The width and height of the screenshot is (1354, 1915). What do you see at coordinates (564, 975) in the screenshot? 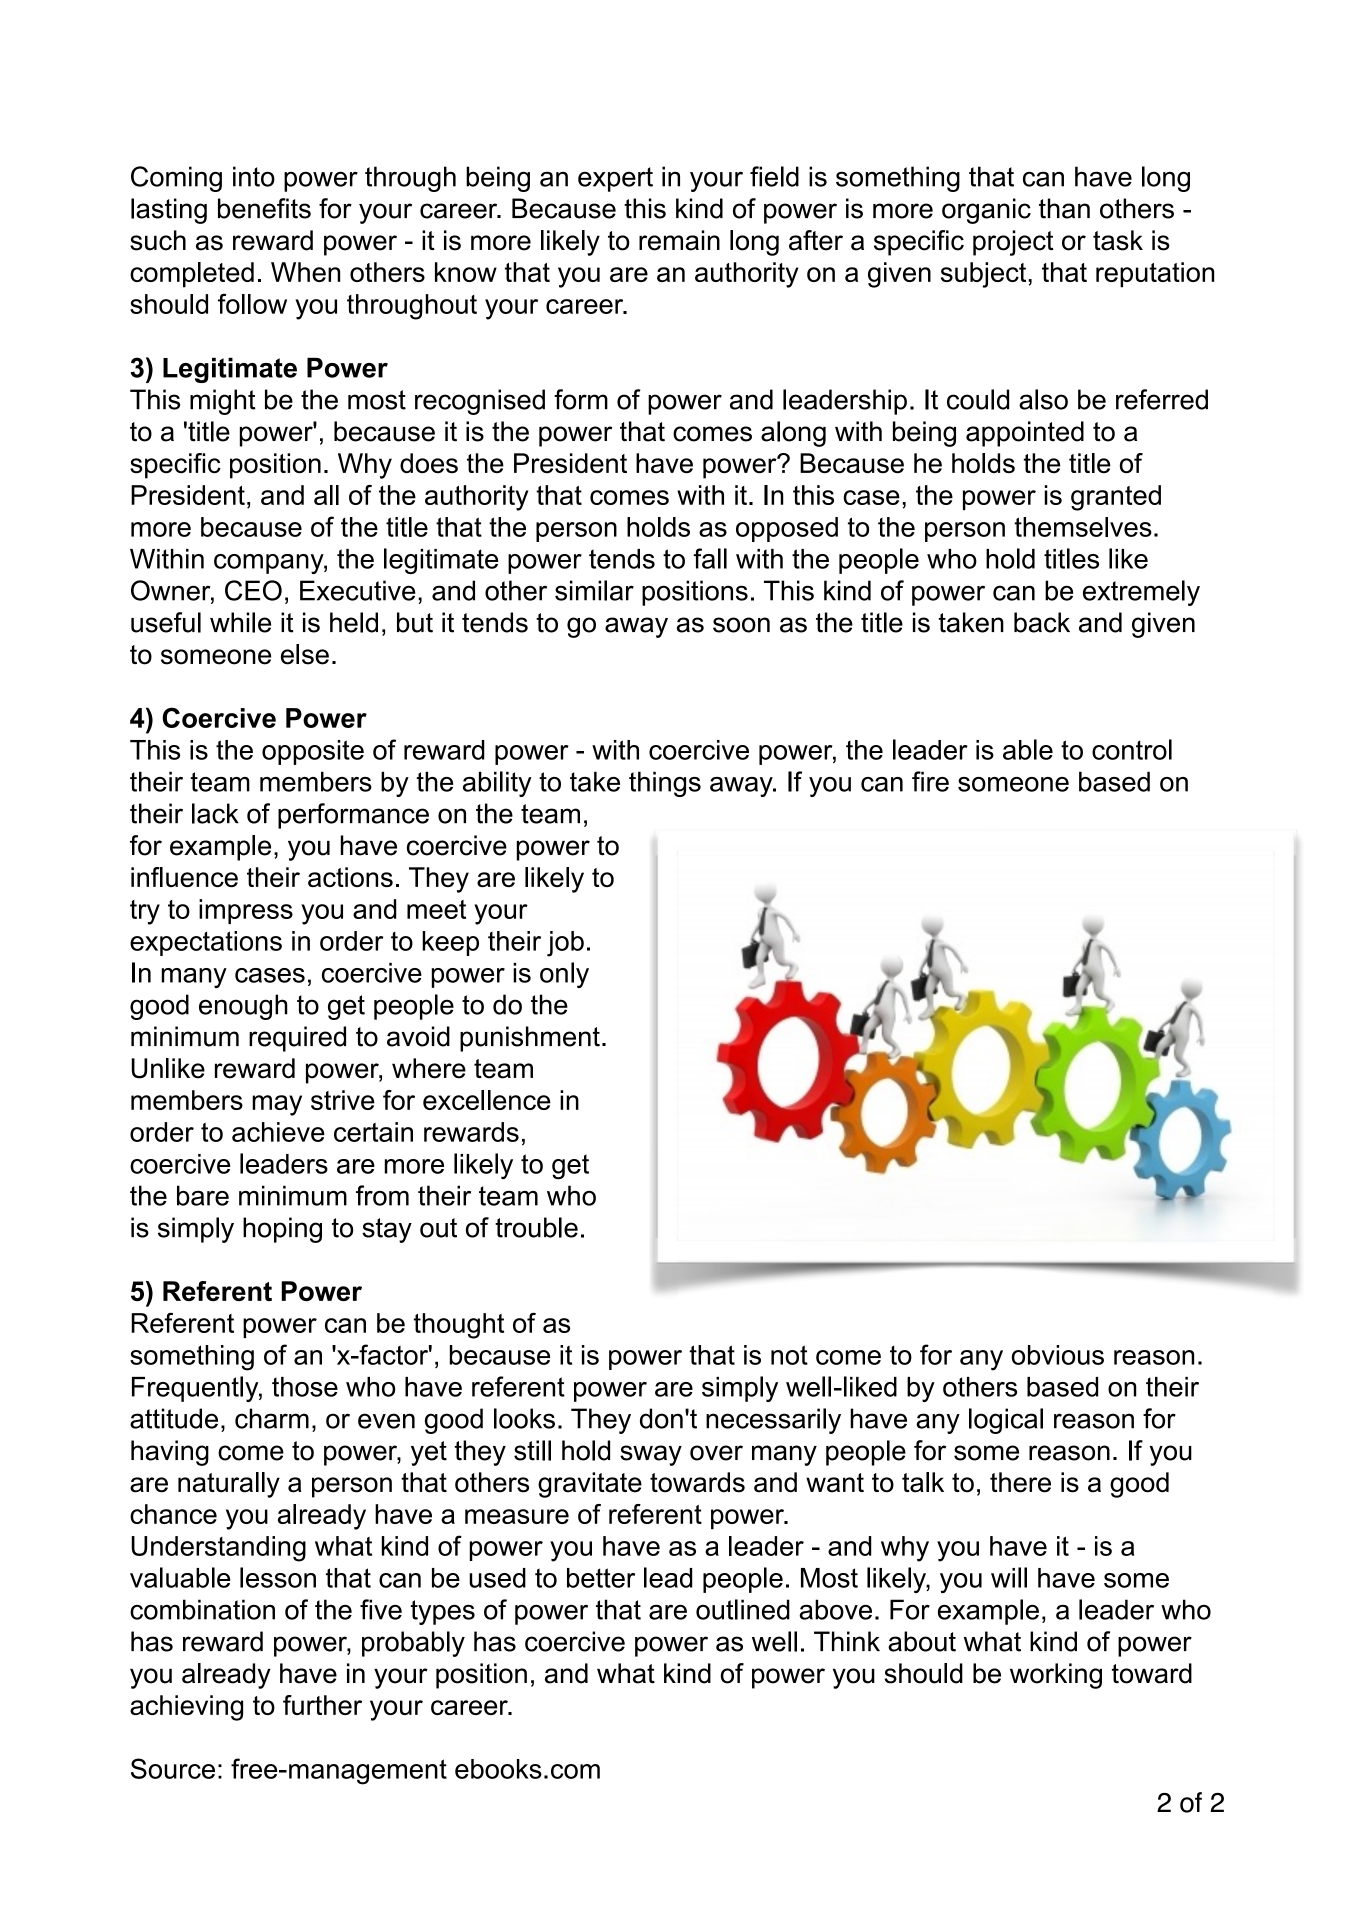
I see `only` at bounding box center [564, 975].
